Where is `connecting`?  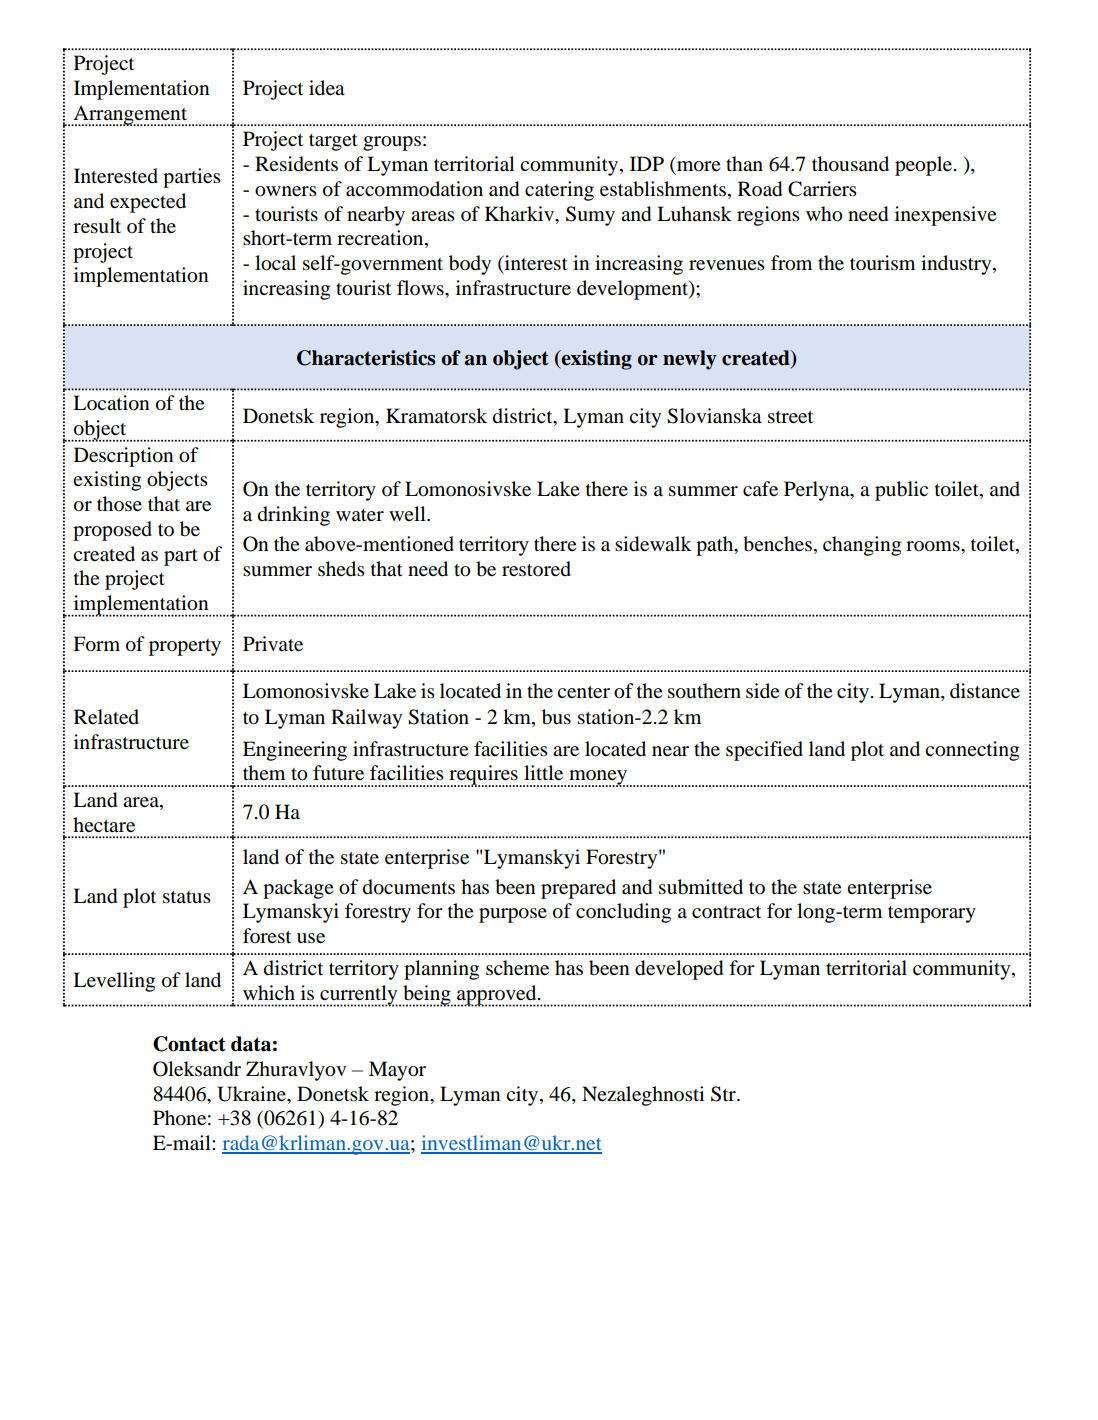
connecting is located at coordinates (972, 751).
